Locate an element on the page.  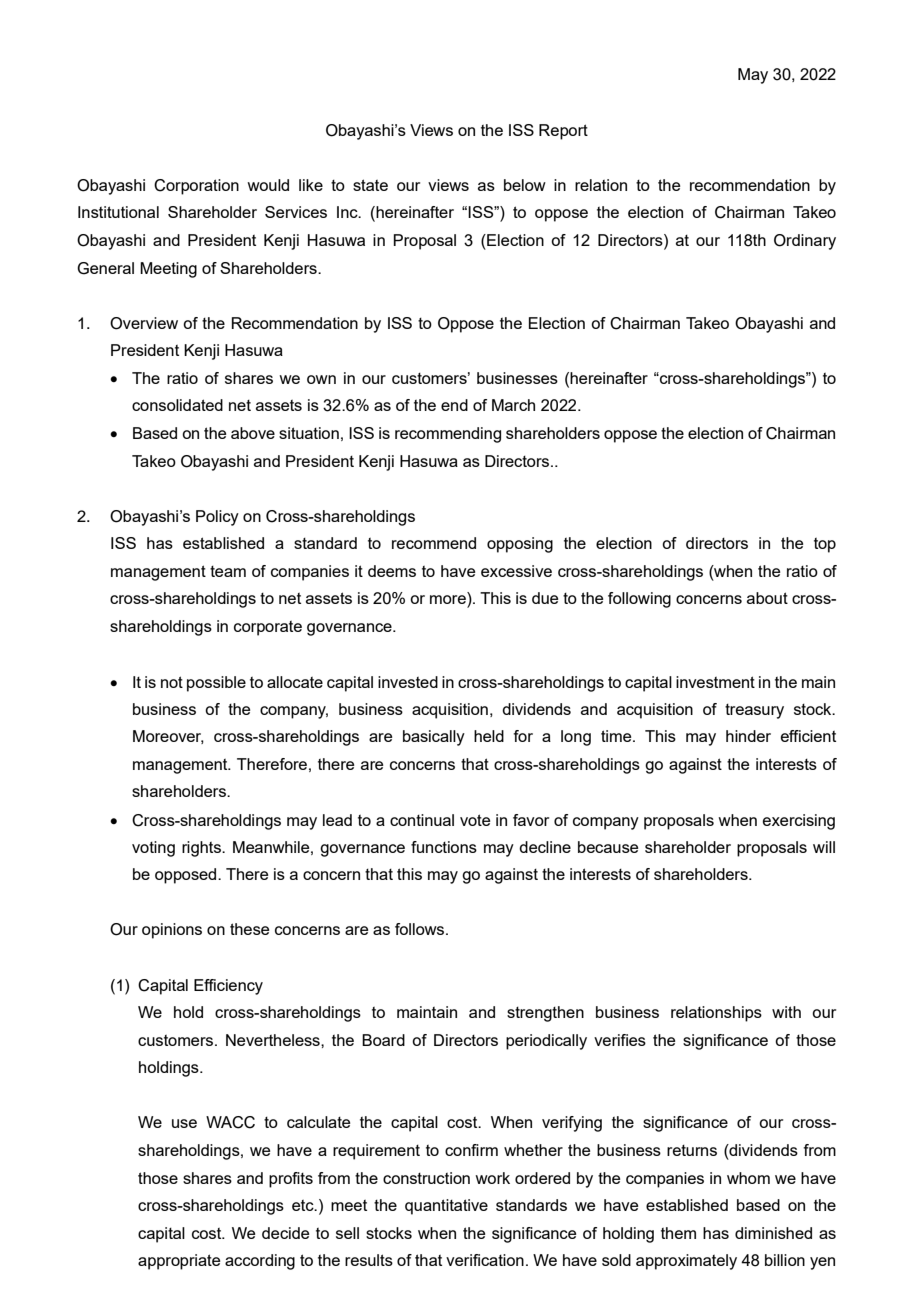
held is located at coordinates (489, 736).
